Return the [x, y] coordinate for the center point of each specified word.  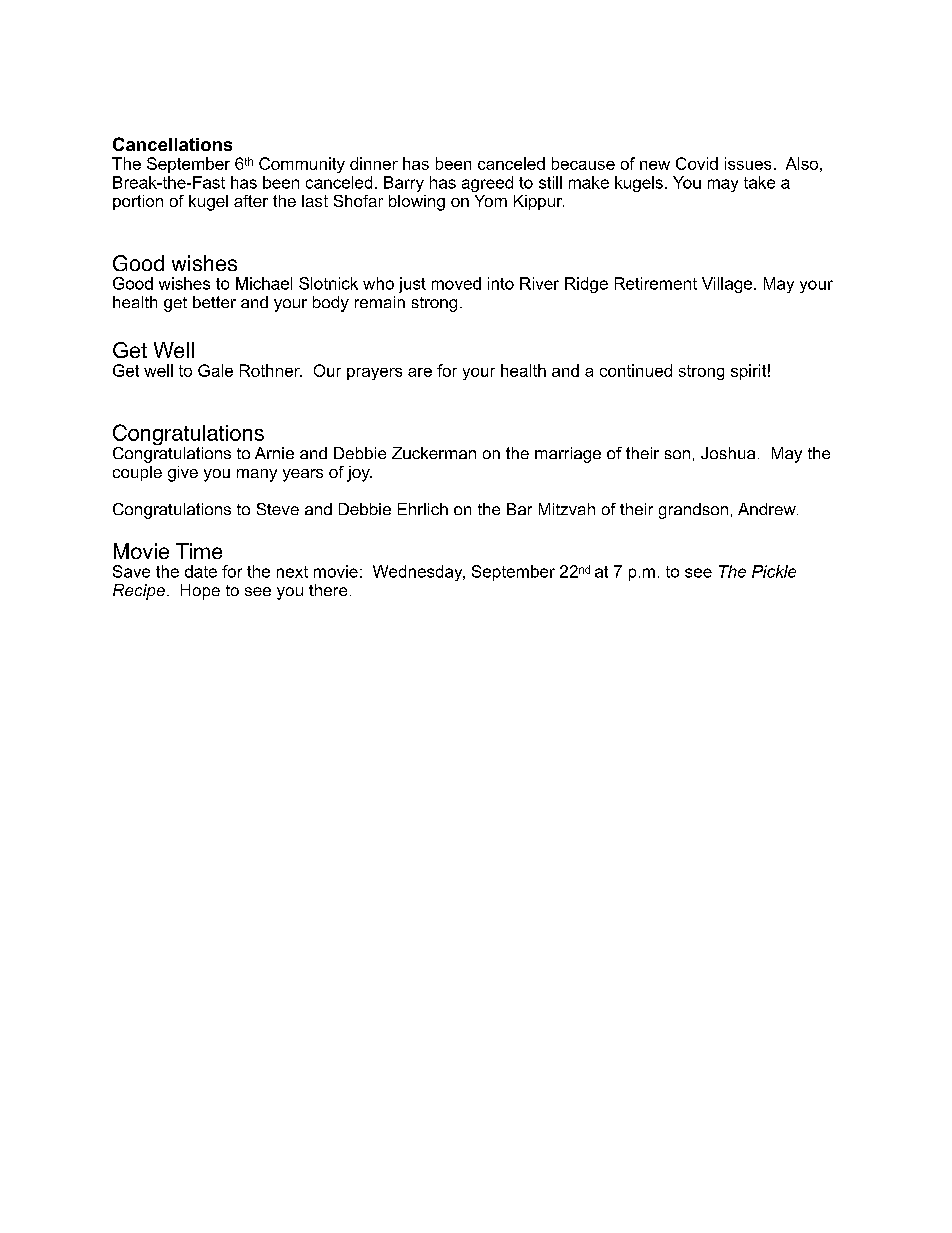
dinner [374, 163]
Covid [697, 163]
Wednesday [419, 573]
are [420, 372]
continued [636, 370]
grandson [693, 511]
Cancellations [172, 144]
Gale [215, 370]
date [201, 571]
